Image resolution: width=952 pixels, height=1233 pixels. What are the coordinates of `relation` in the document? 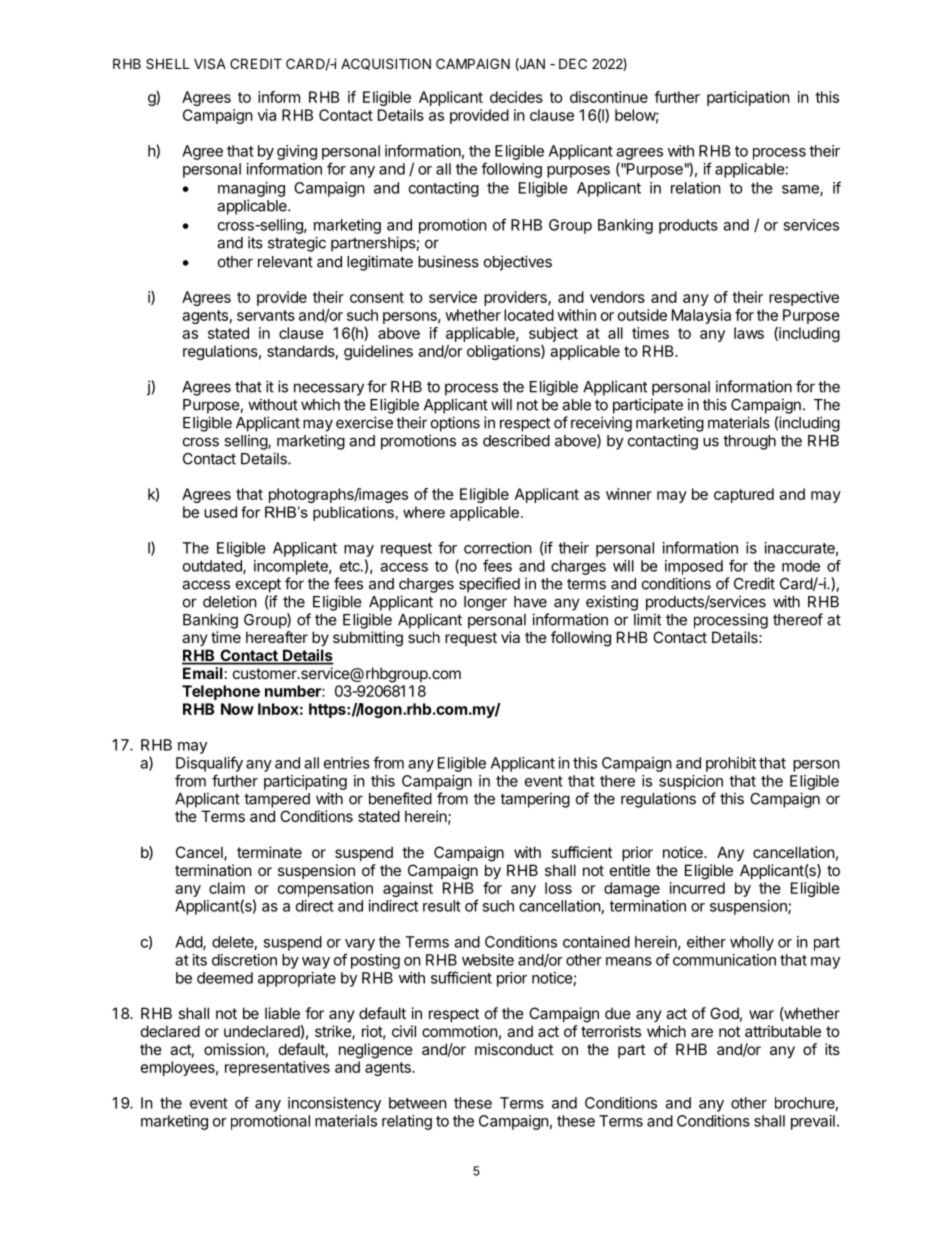 It's located at (696, 188).
